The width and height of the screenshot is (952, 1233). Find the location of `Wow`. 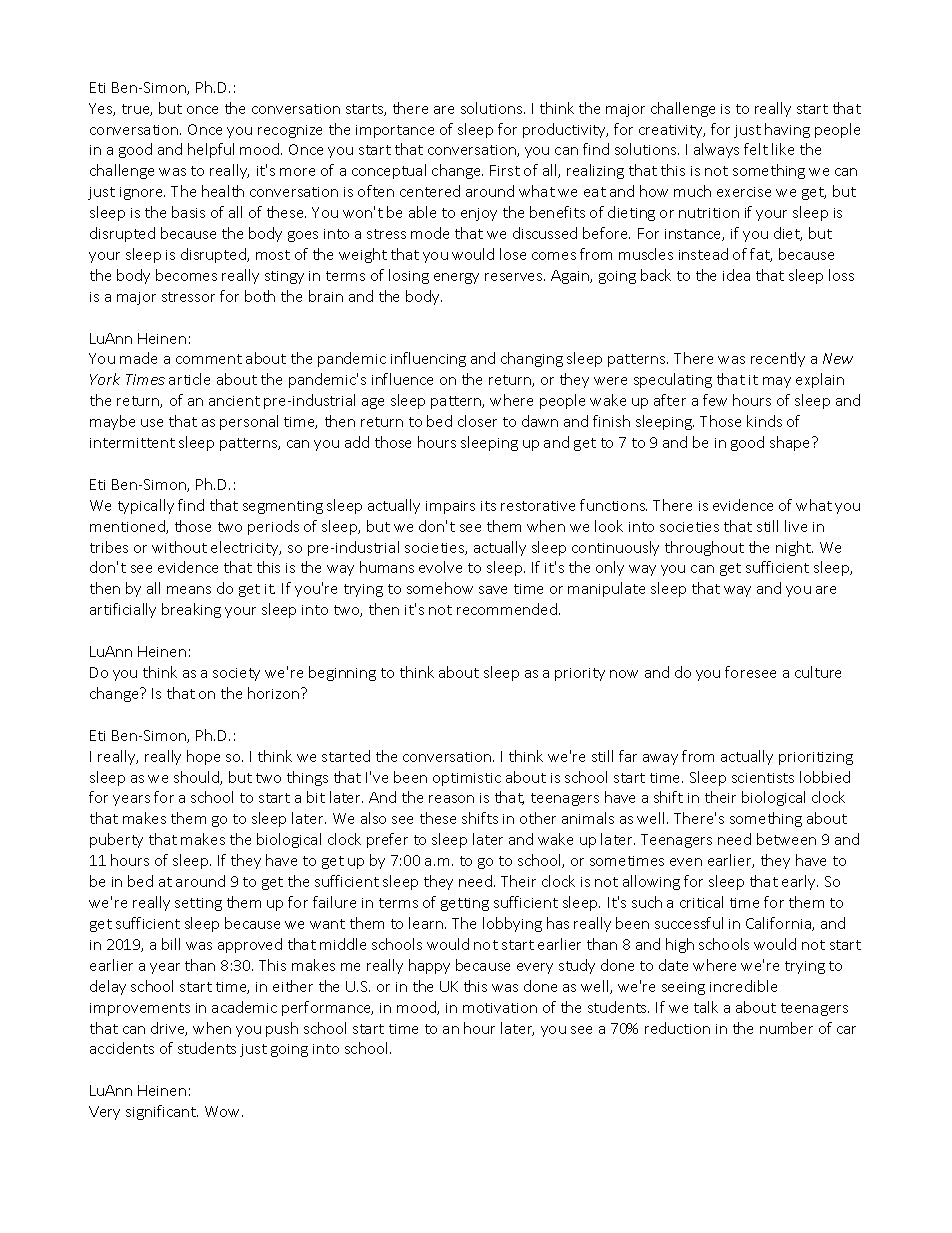

Wow is located at coordinates (224, 1111).
